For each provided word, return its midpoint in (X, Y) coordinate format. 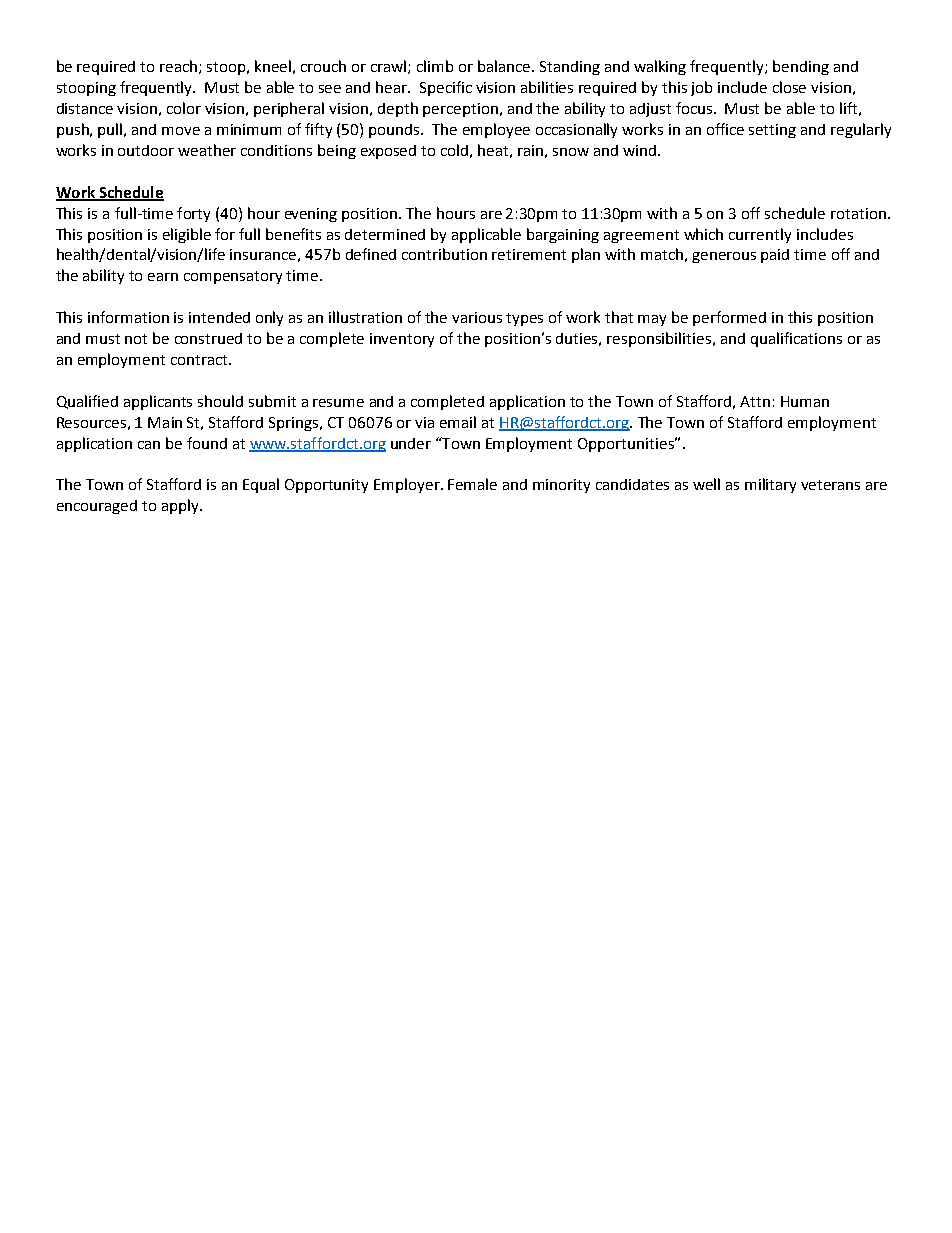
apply (181, 506)
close (789, 87)
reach (180, 67)
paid (775, 256)
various (477, 317)
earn (163, 277)
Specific (446, 88)
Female (472, 484)
